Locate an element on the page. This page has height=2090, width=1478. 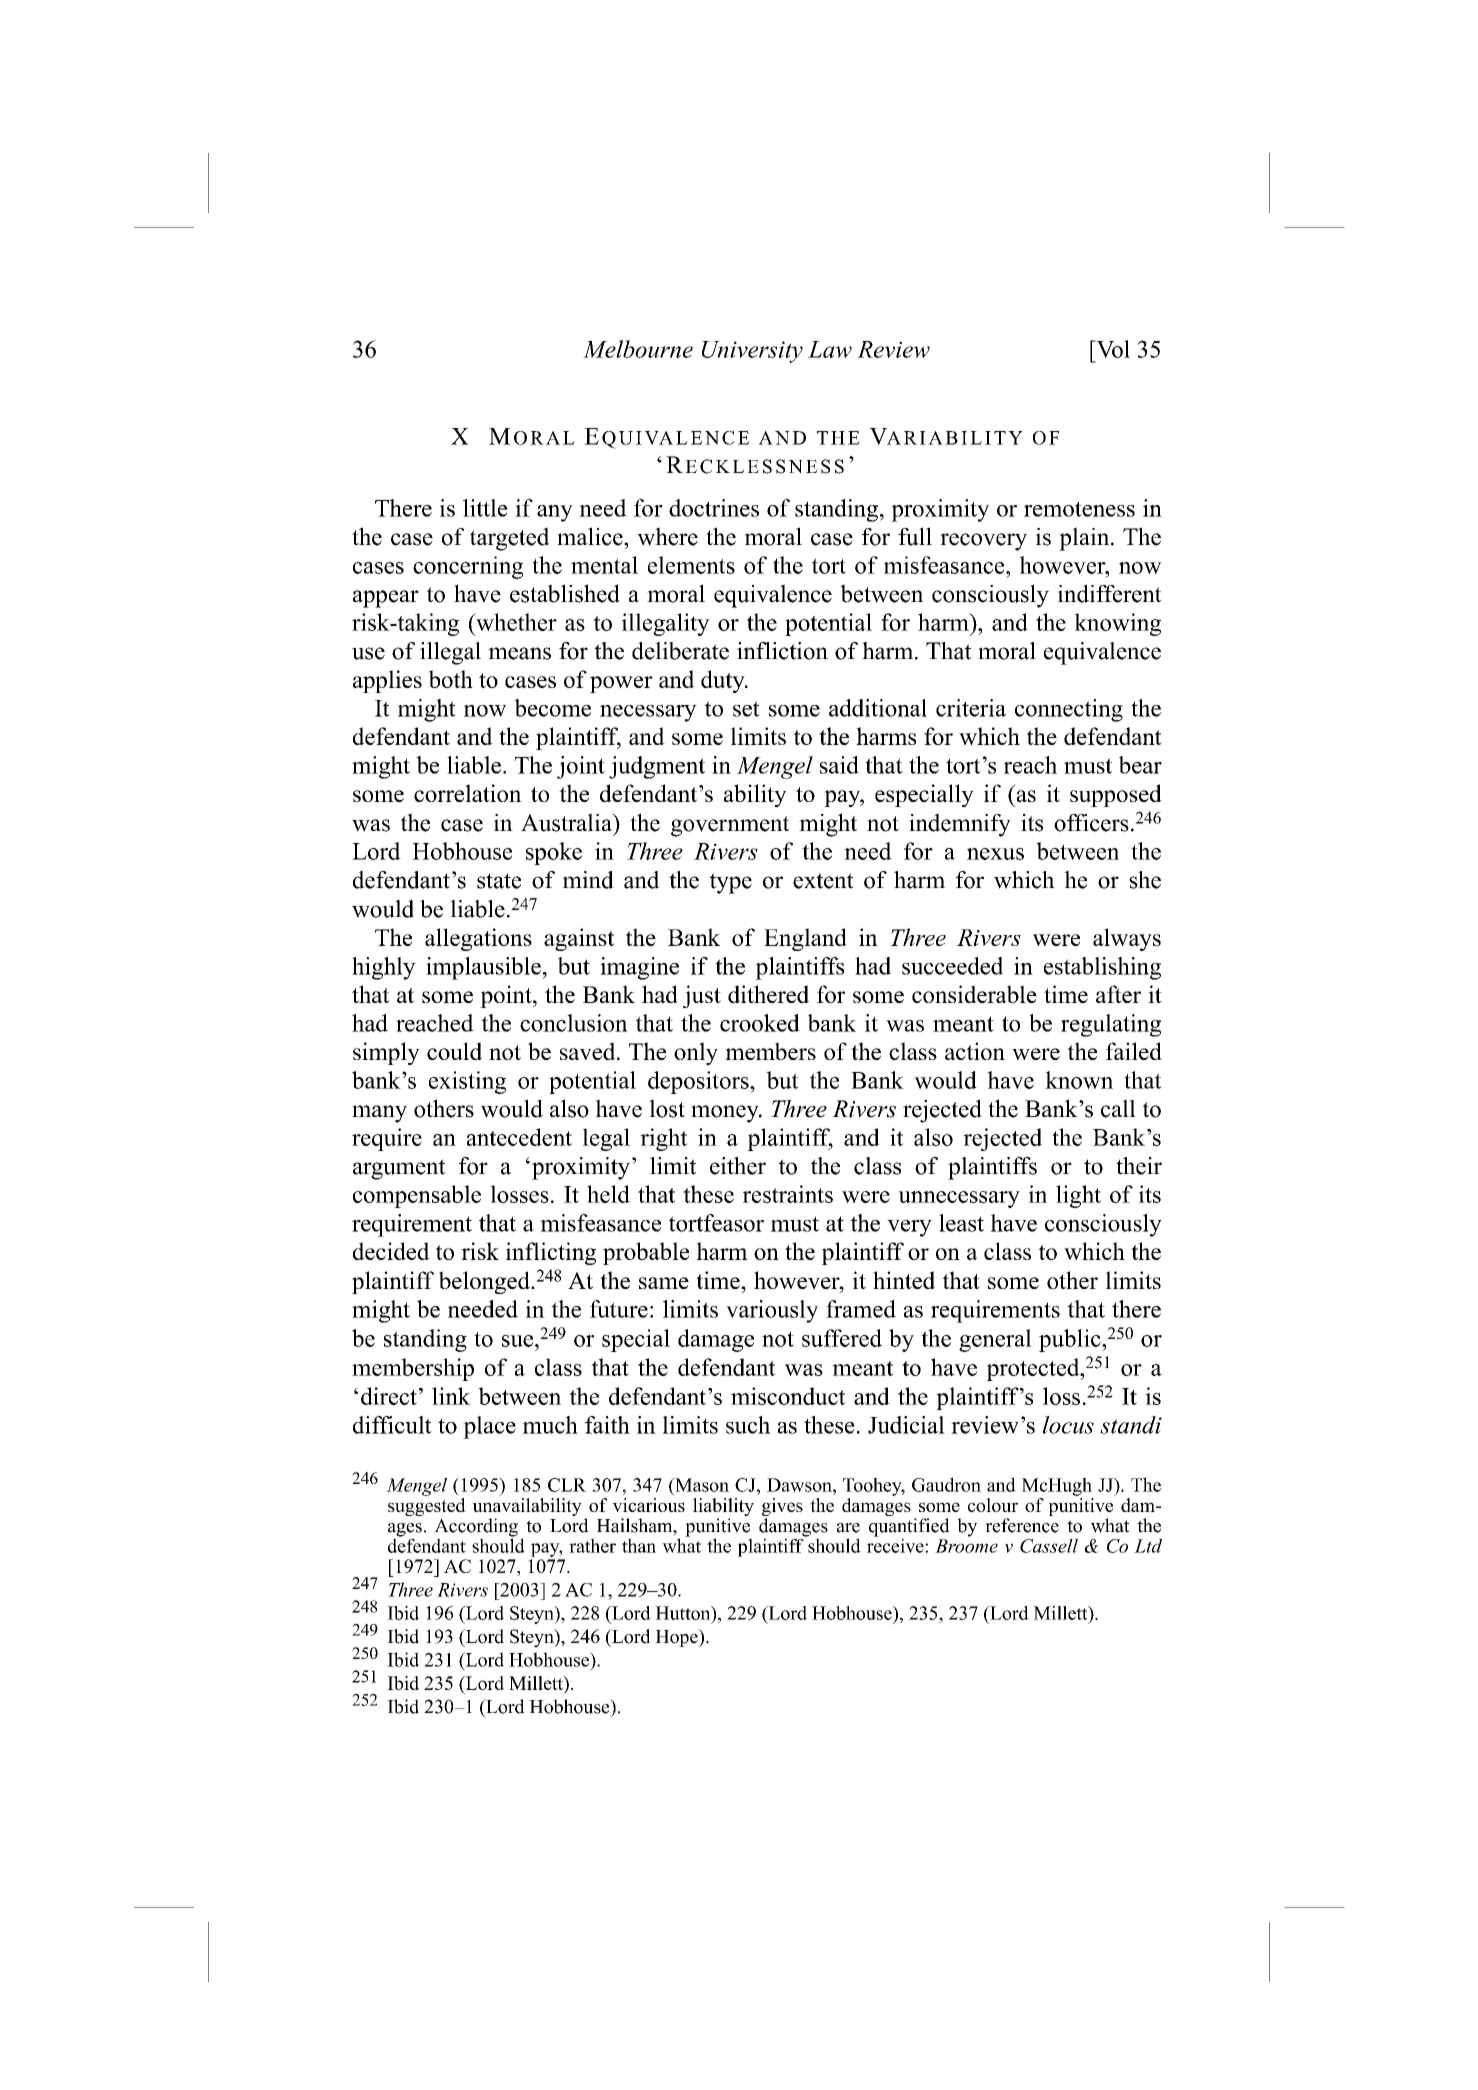
University is located at coordinates (752, 352).
